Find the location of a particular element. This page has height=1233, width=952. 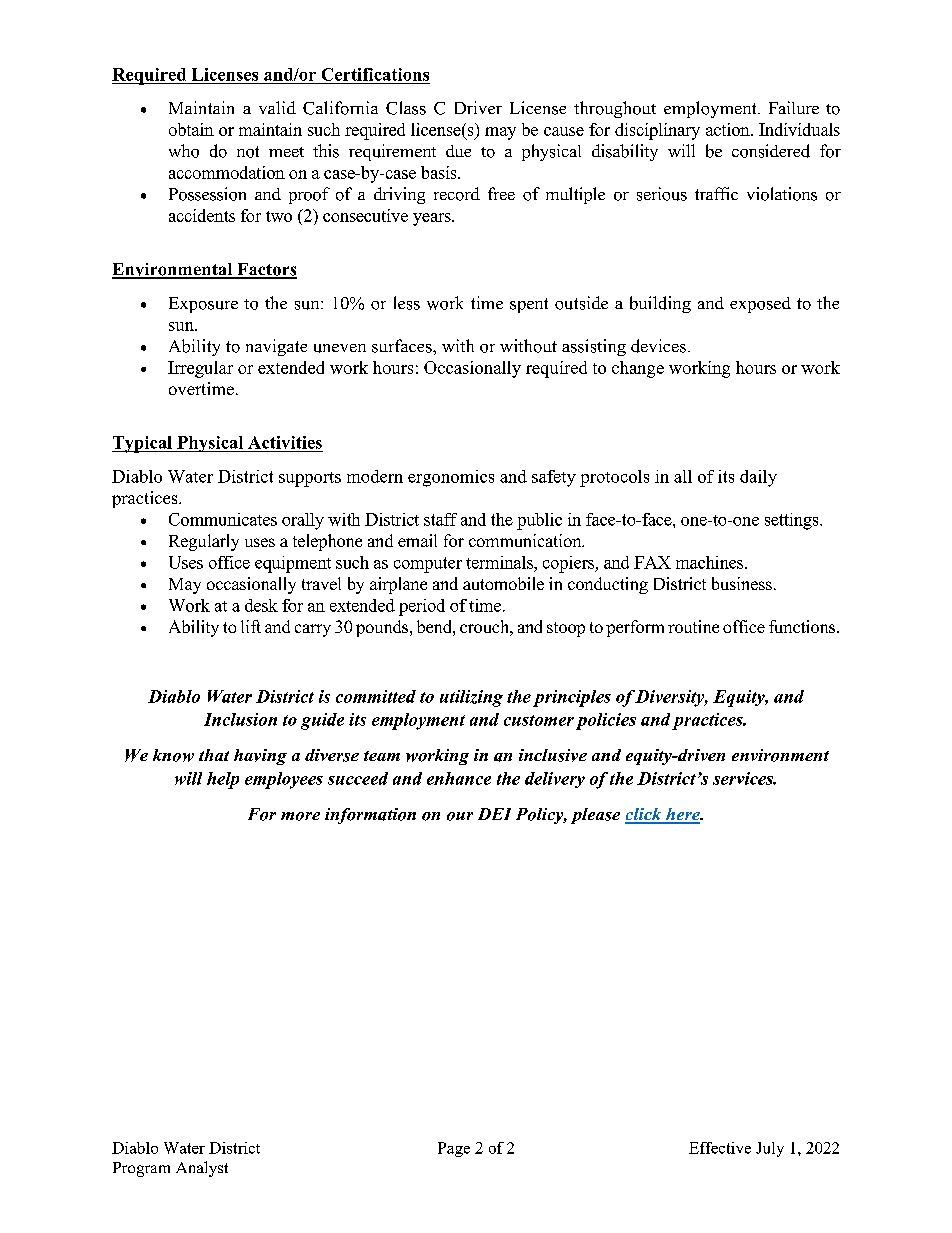

action is located at coordinates (729, 129).
